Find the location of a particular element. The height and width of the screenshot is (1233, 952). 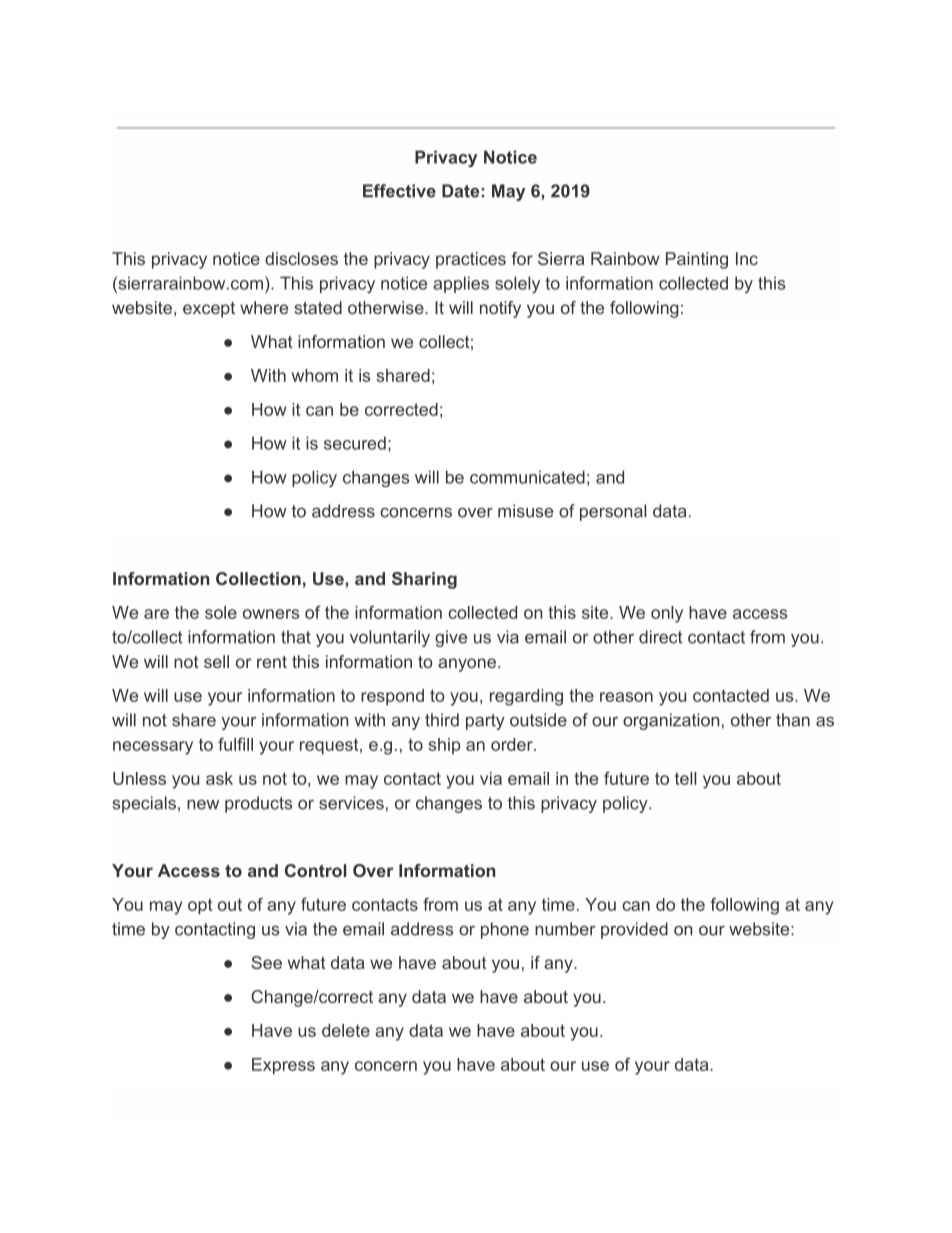

give is located at coordinates (451, 638).
